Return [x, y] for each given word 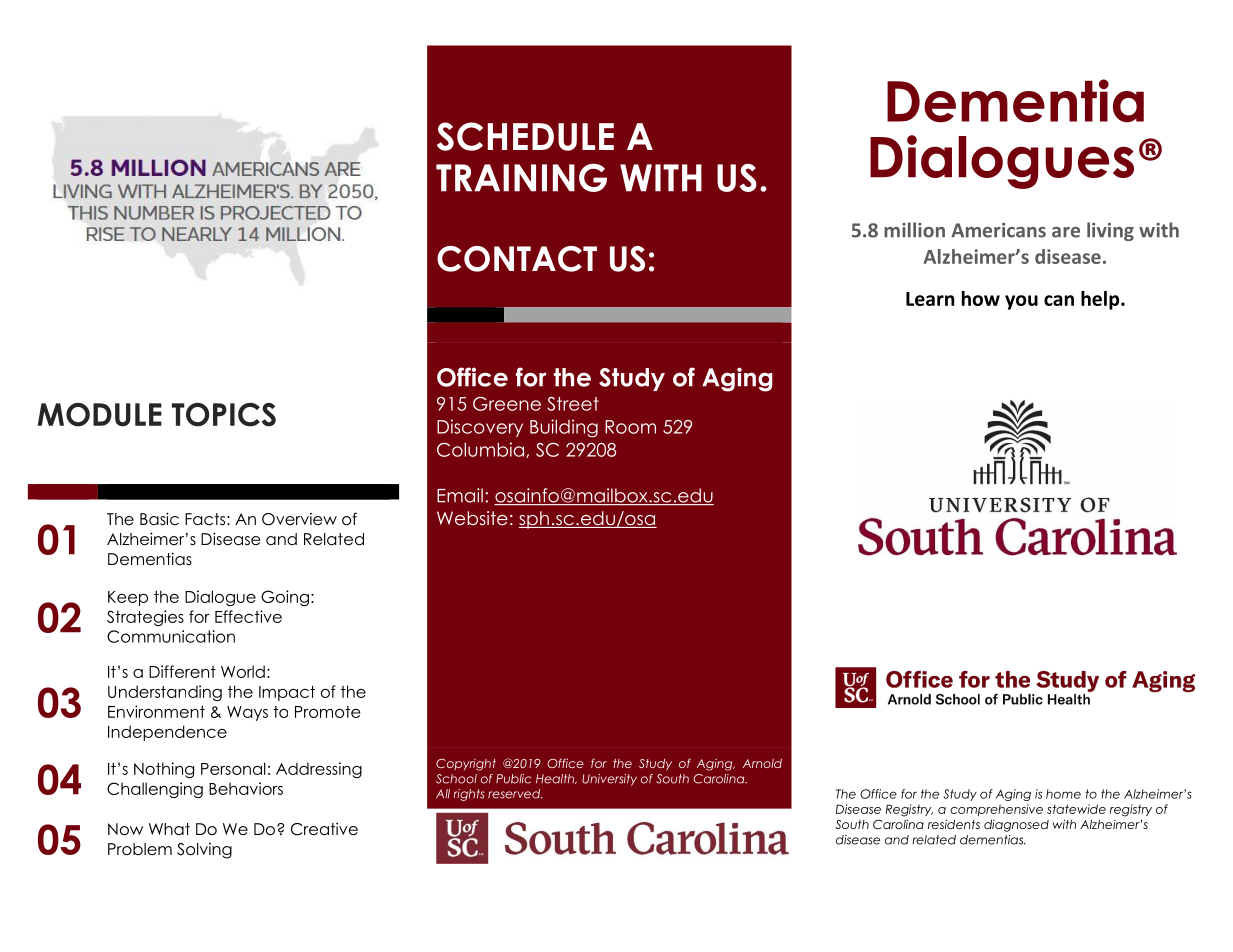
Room [630, 427]
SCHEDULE [525, 136]
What [169, 829]
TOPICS [224, 415]
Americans [998, 230]
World [243, 671]
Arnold [762, 763]
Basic [159, 518]
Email [460, 495]
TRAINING [521, 178]
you [1021, 302]
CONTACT [517, 259]
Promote [328, 712]
